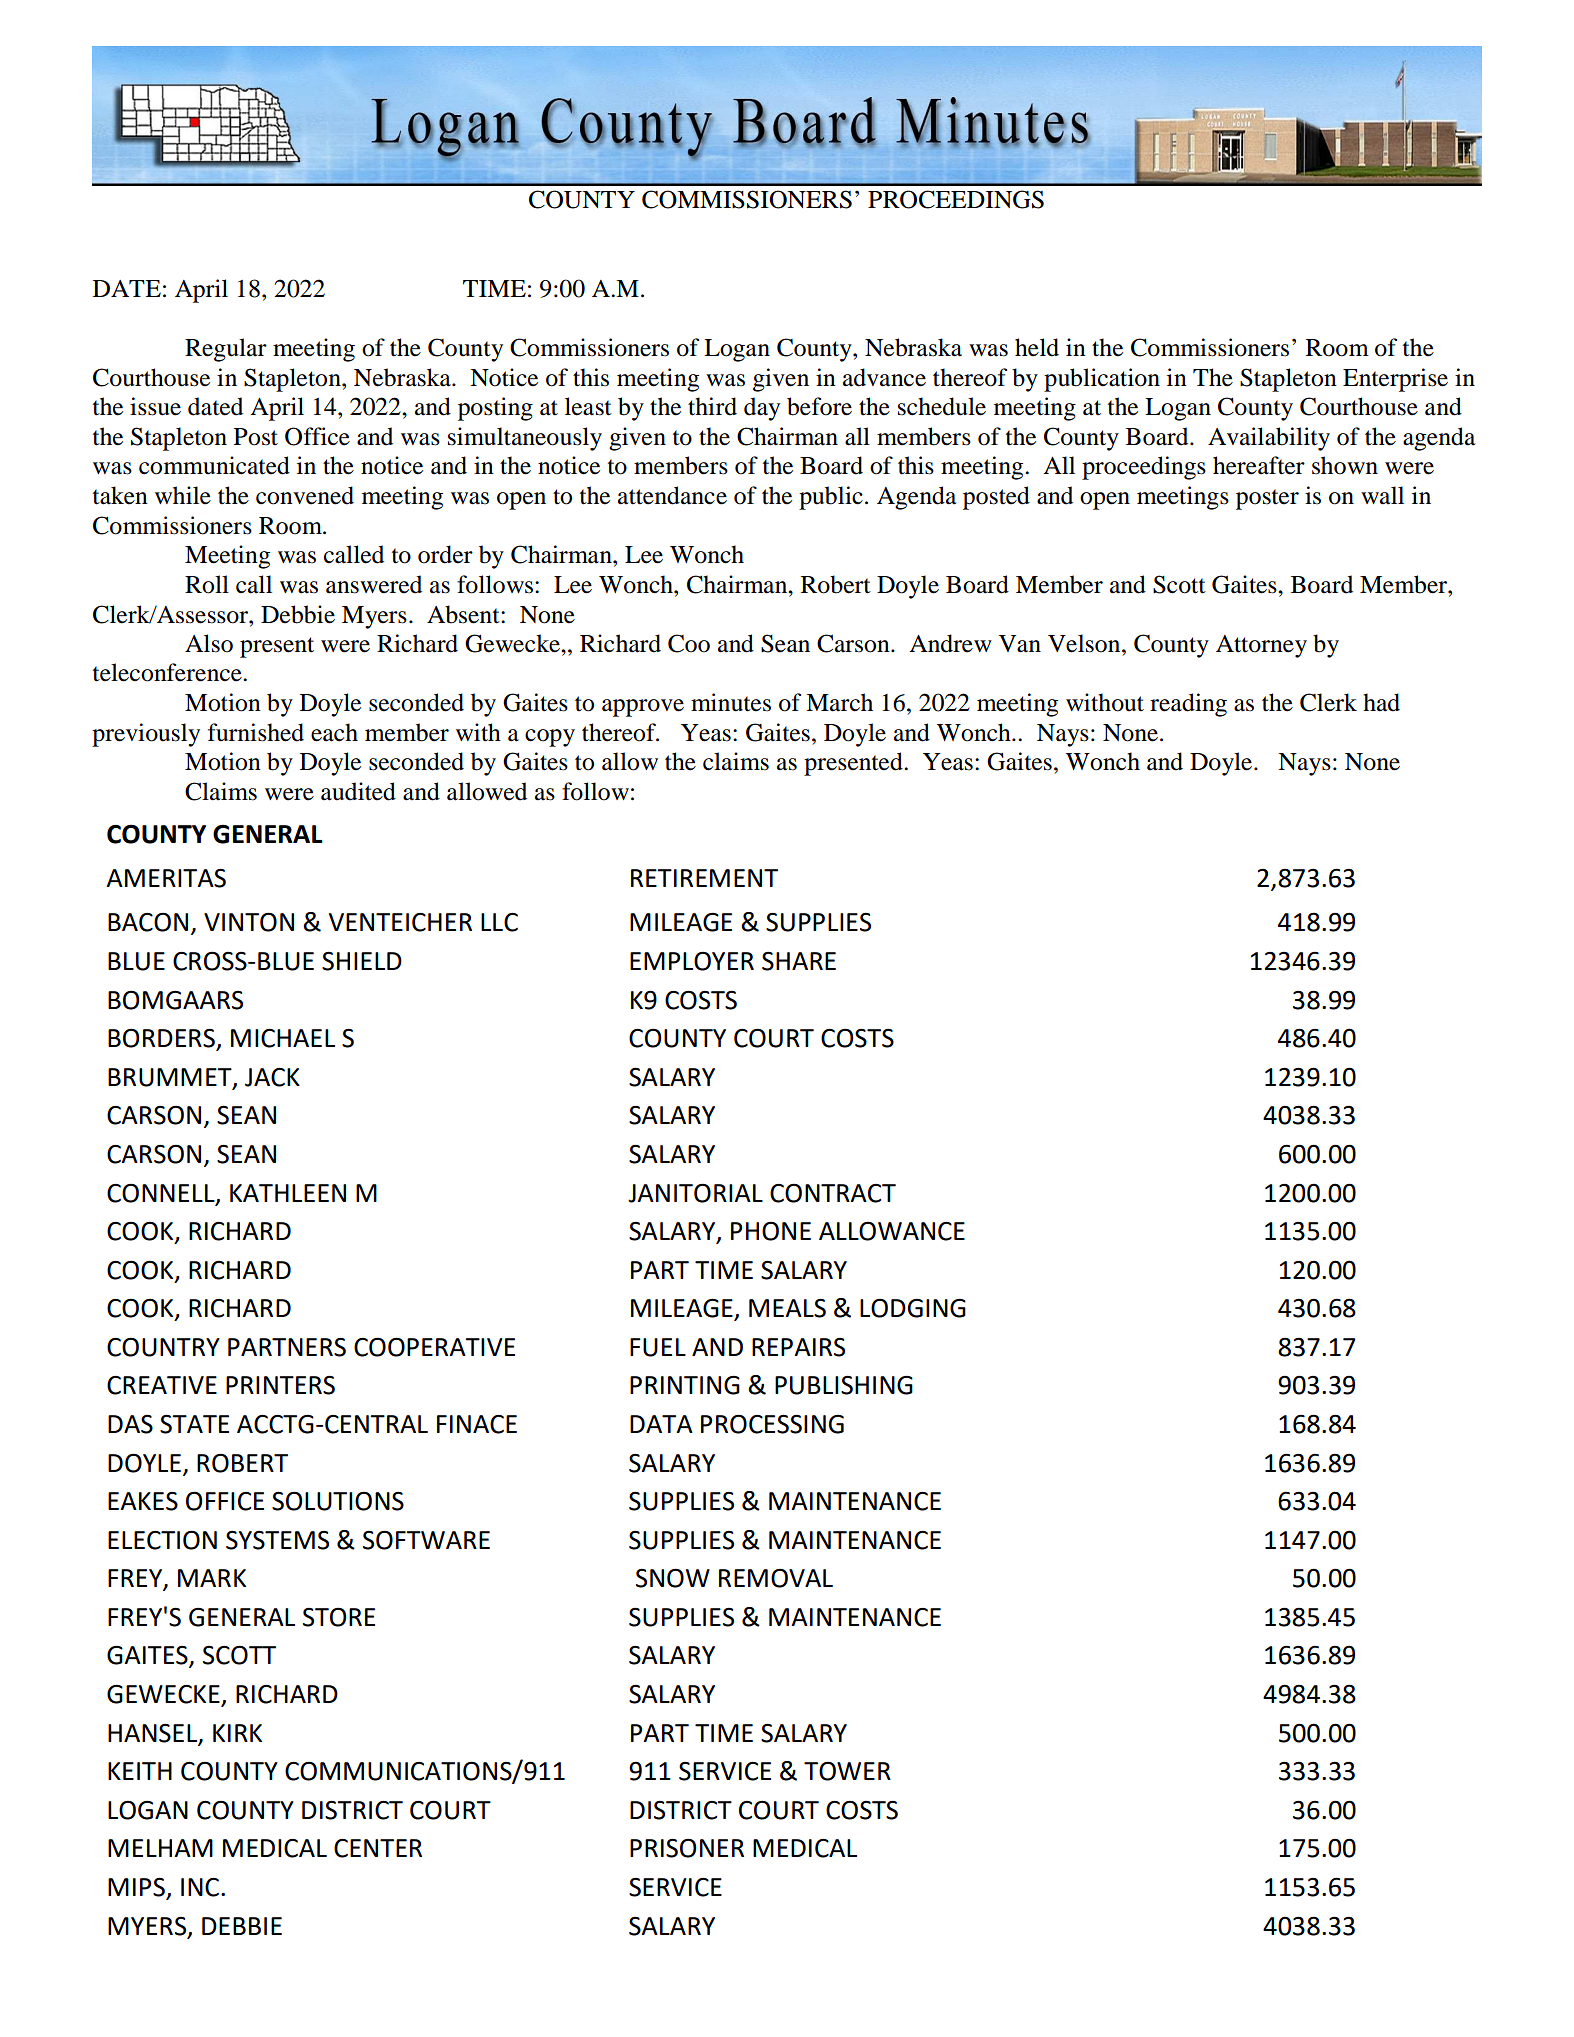 Image resolution: width=1574 pixels, height=2037 pixels. What do you see at coordinates (762, 409) in the document?
I see `day` at bounding box center [762, 409].
